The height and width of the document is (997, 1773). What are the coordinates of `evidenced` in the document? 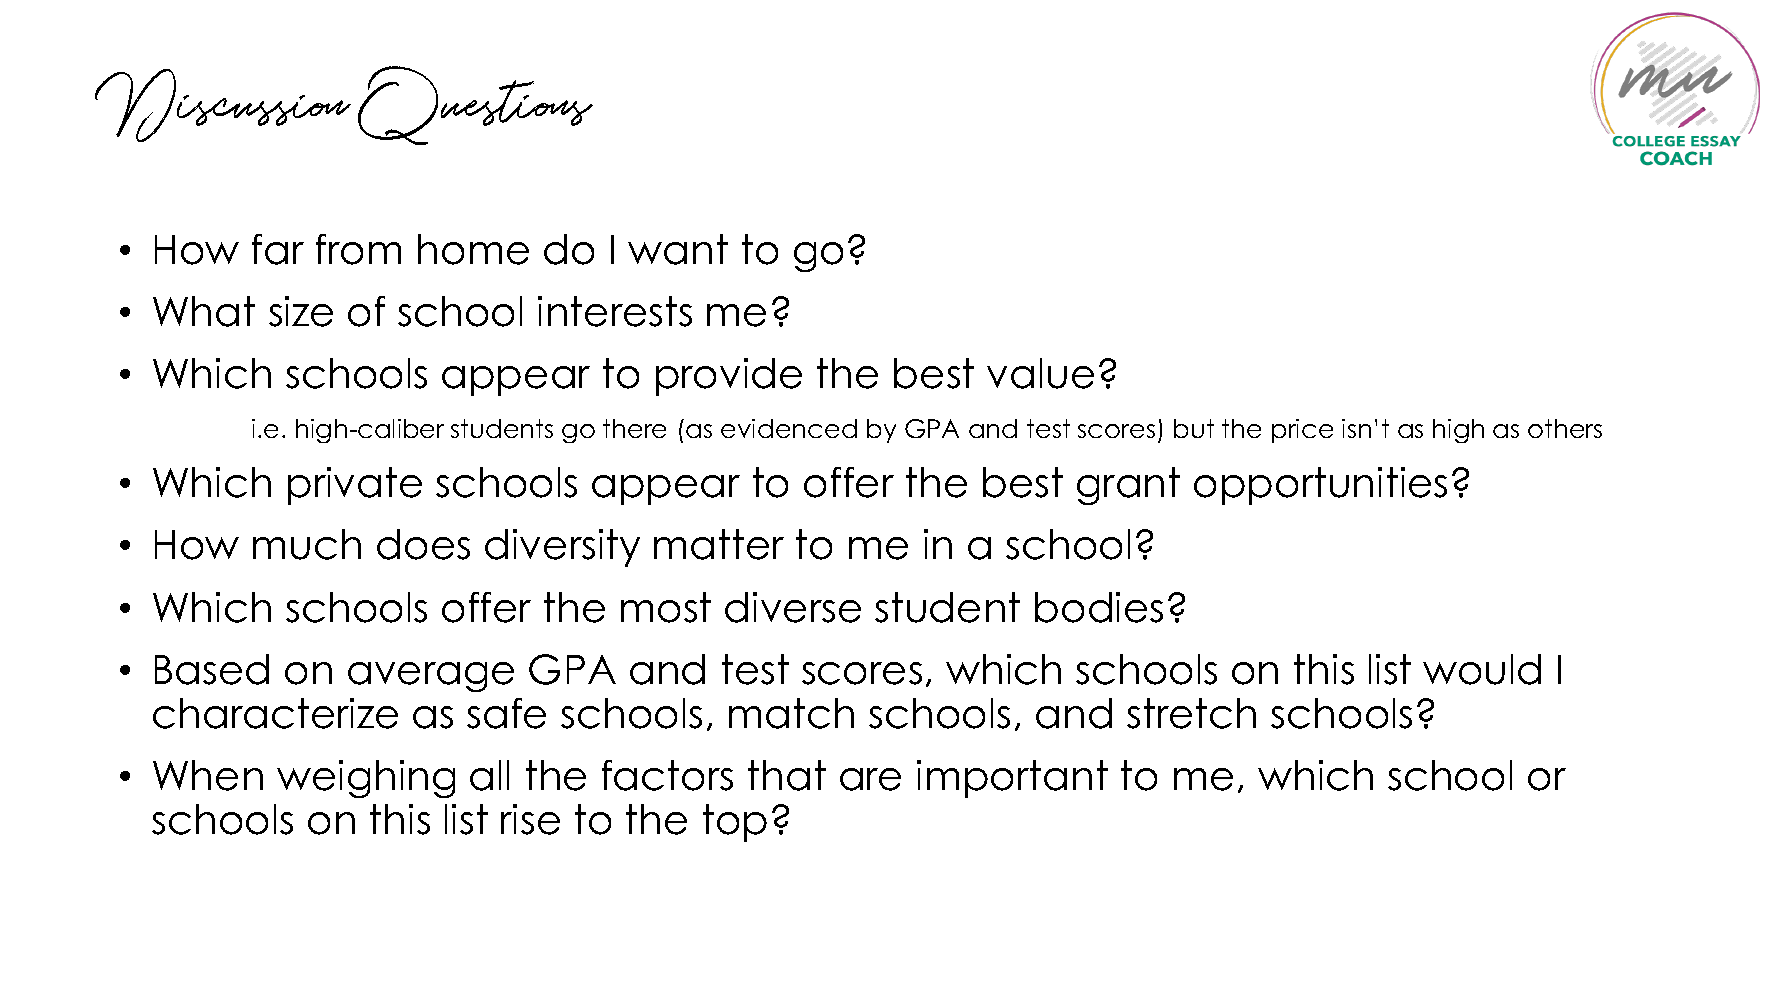 It's located at (789, 428).
